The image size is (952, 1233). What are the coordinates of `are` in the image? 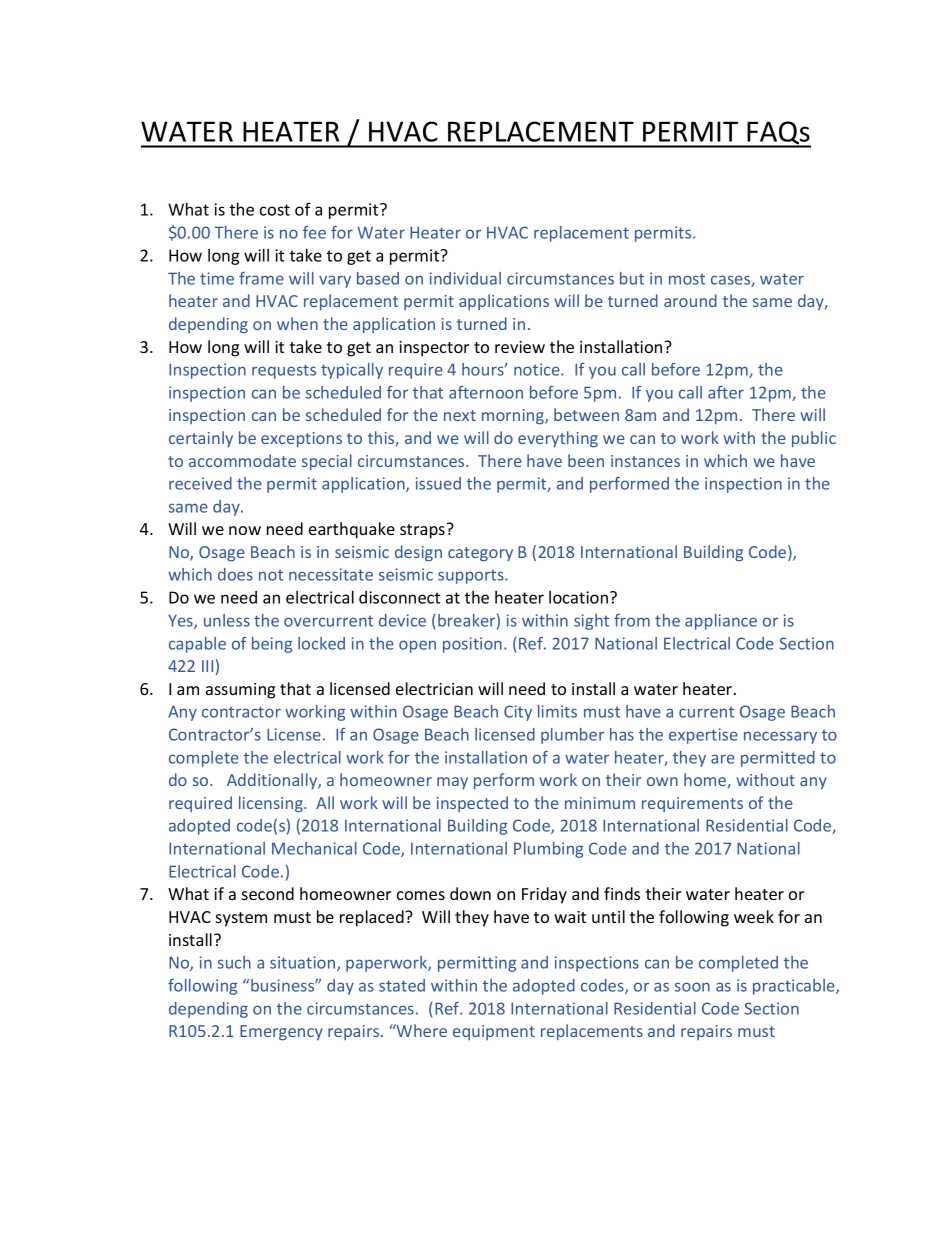 It's located at (723, 759).
